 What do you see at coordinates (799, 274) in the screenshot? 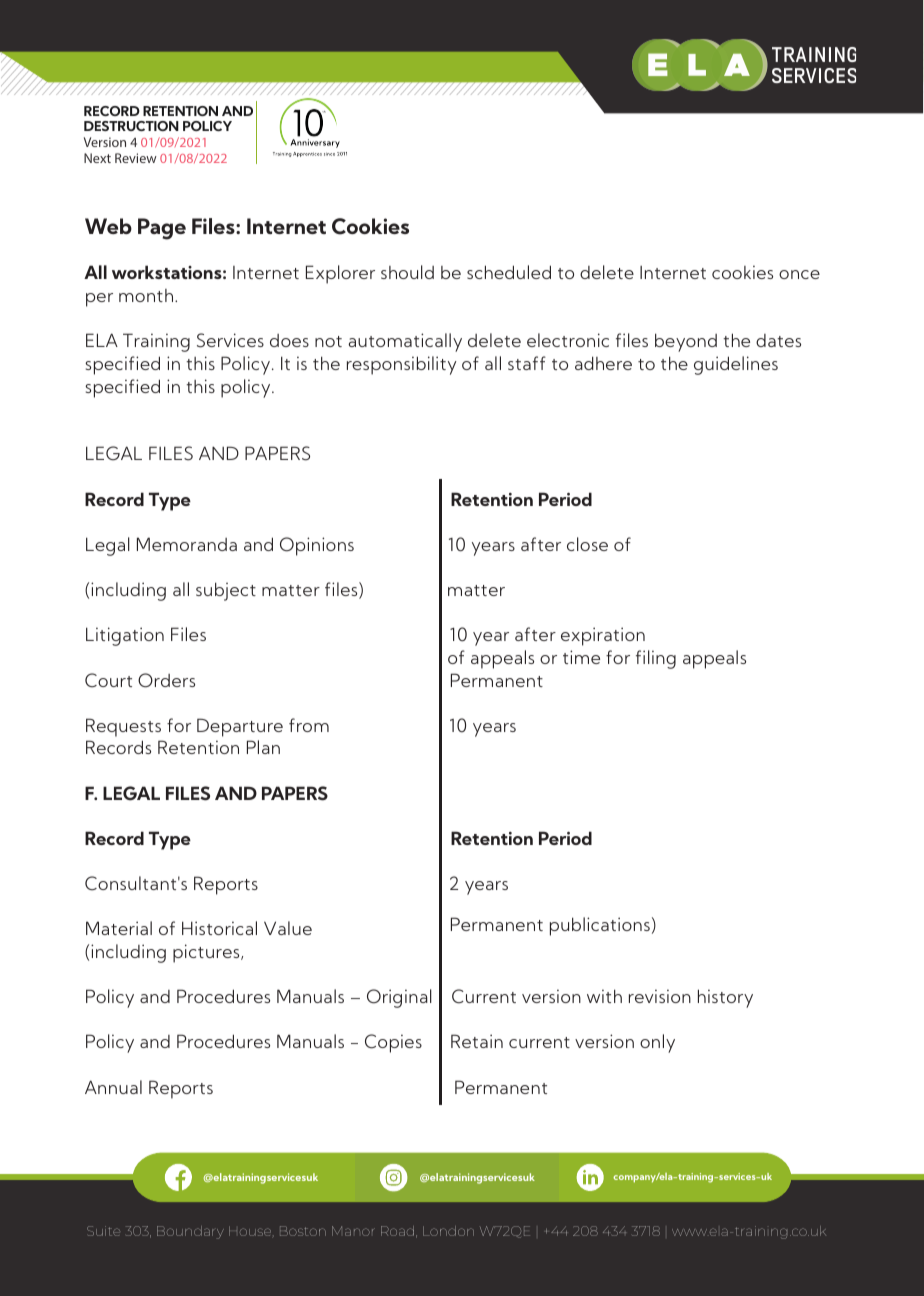
I see `once` at bounding box center [799, 274].
